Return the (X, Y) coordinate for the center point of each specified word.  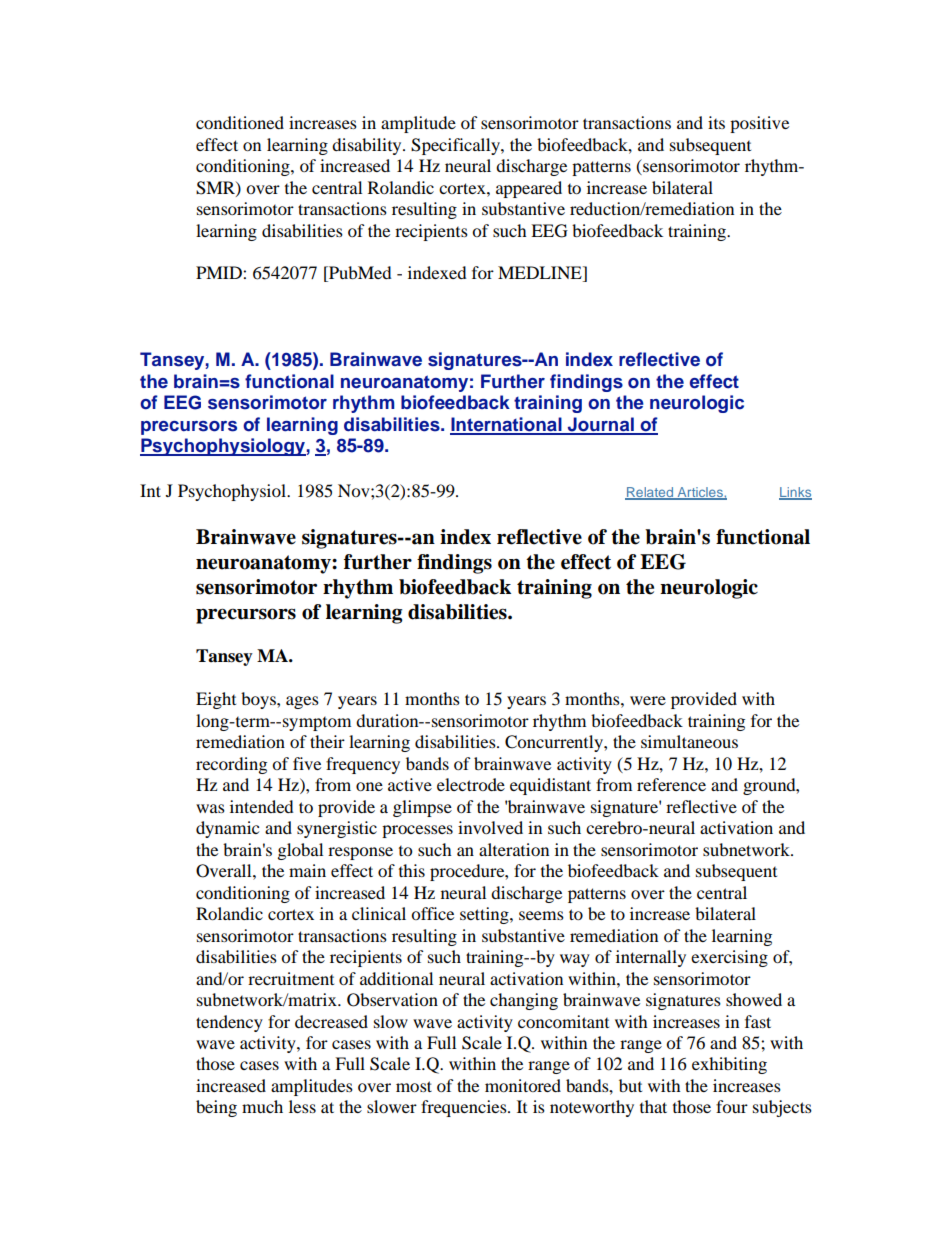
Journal (600, 425)
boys (259, 700)
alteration (514, 849)
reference (671, 784)
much (262, 1106)
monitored (523, 1085)
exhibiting (729, 1065)
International (507, 425)
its (716, 122)
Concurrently (555, 743)
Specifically (456, 146)
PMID (220, 272)
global (300, 851)
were (648, 700)
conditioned (240, 122)
